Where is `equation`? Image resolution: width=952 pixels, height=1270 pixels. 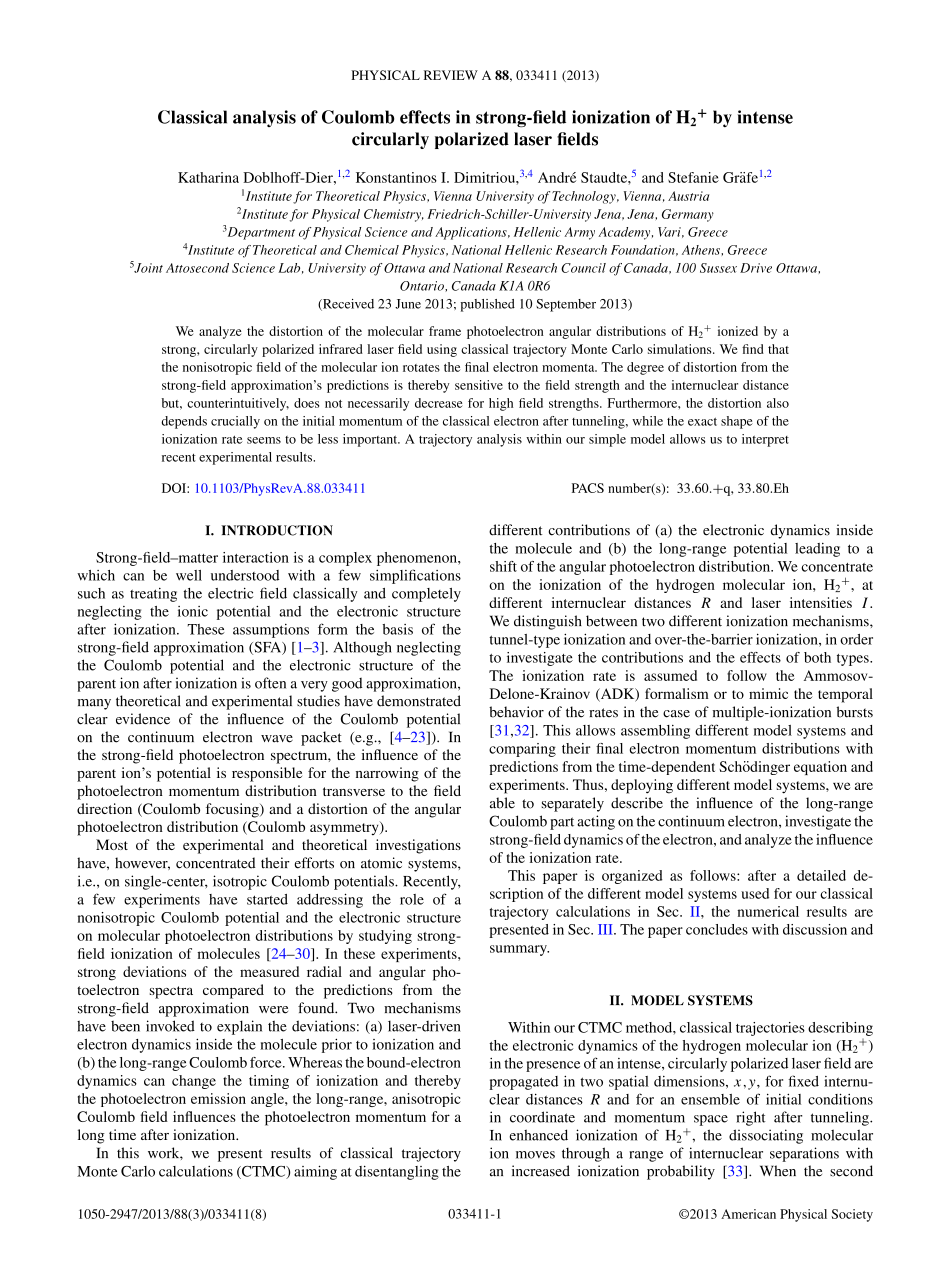 equation is located at coordinates (820, 768).
